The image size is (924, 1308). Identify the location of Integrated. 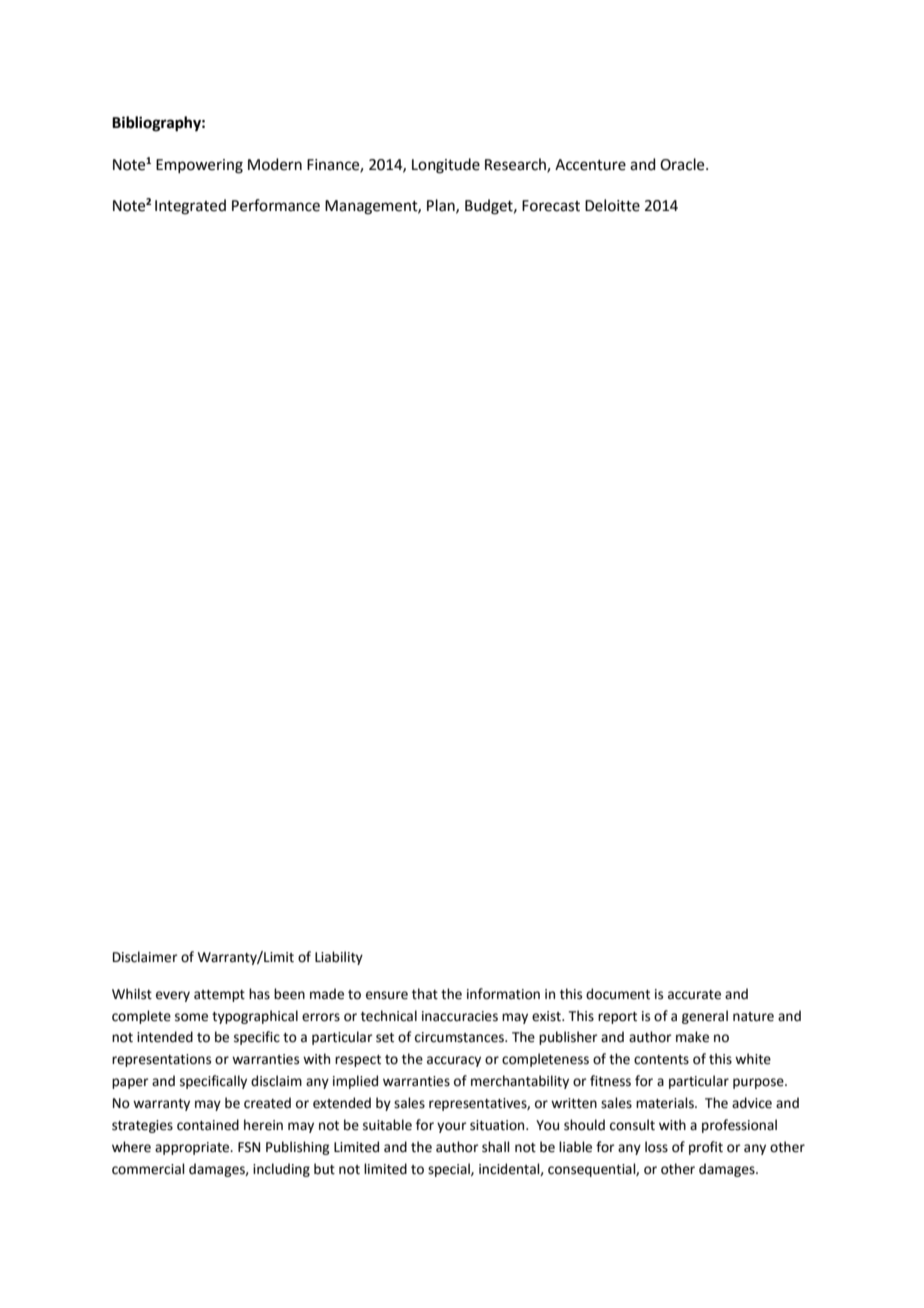
(190, 207).
